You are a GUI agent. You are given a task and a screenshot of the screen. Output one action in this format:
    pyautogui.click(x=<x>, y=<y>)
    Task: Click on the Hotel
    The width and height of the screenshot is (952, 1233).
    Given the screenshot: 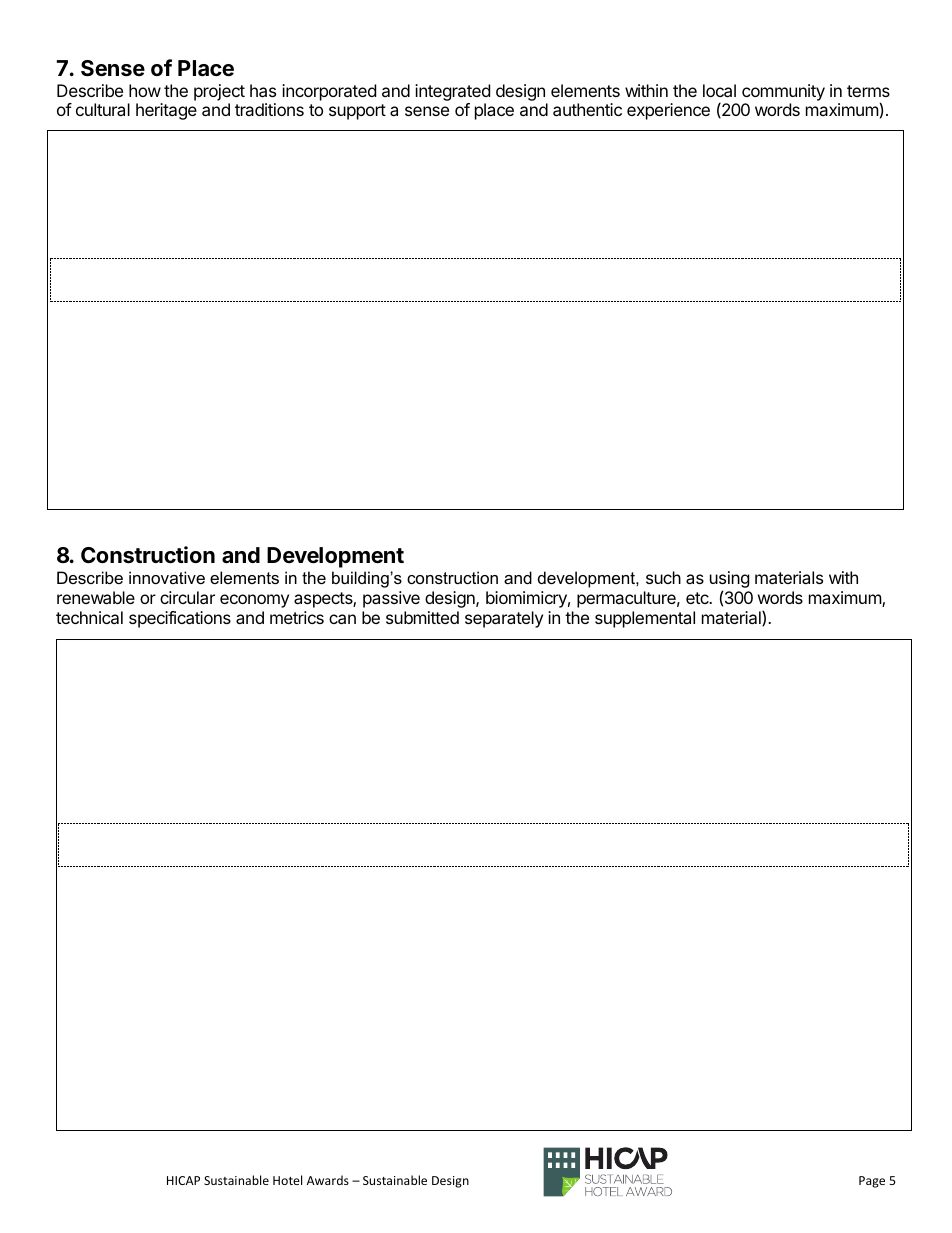 What is the action you would take?
    pyautogui.click(x=287, y=1180)
